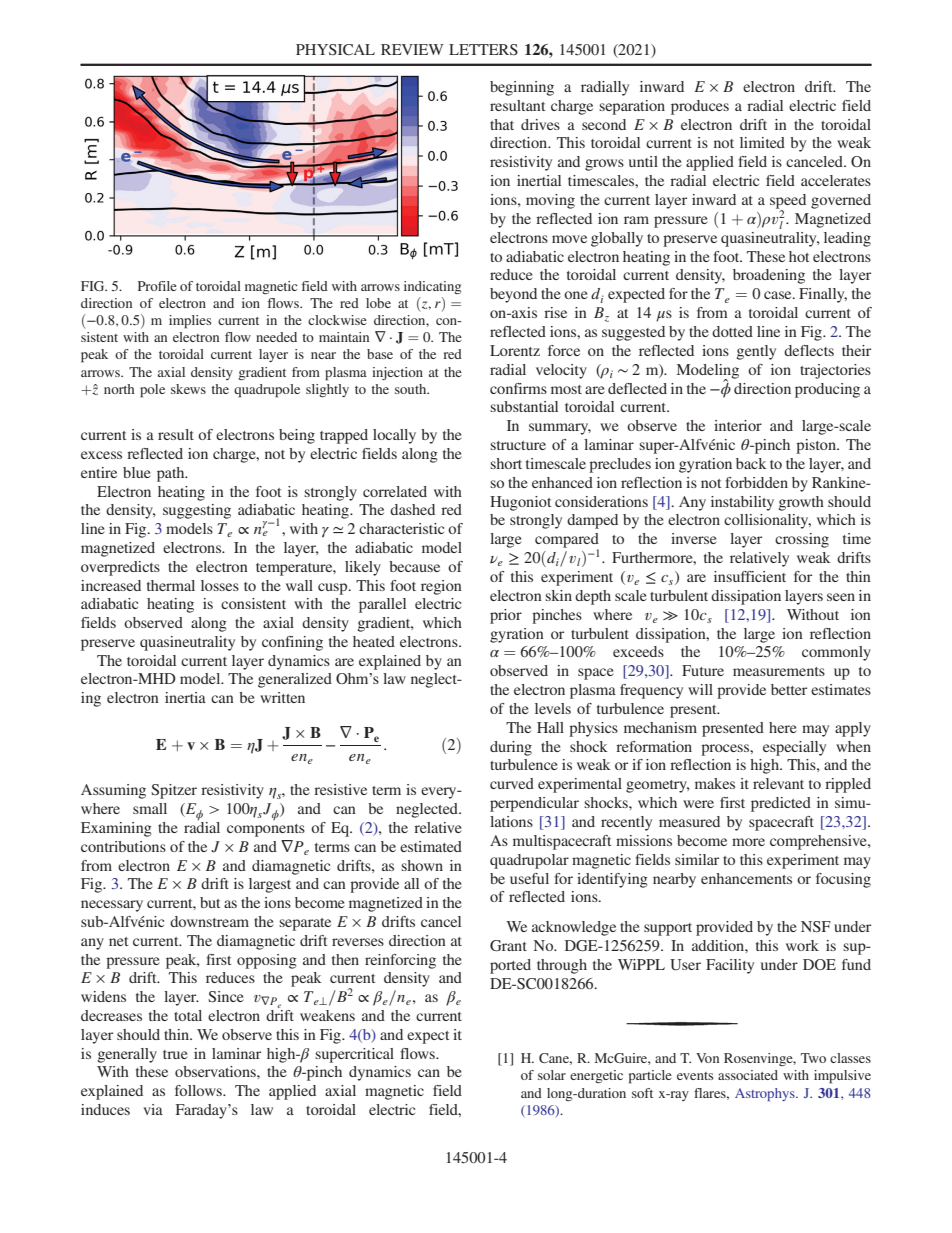 This document has width=952, height=1233. Describe the element at coordinates (441, 587) in the document. I see `region` at that location.
